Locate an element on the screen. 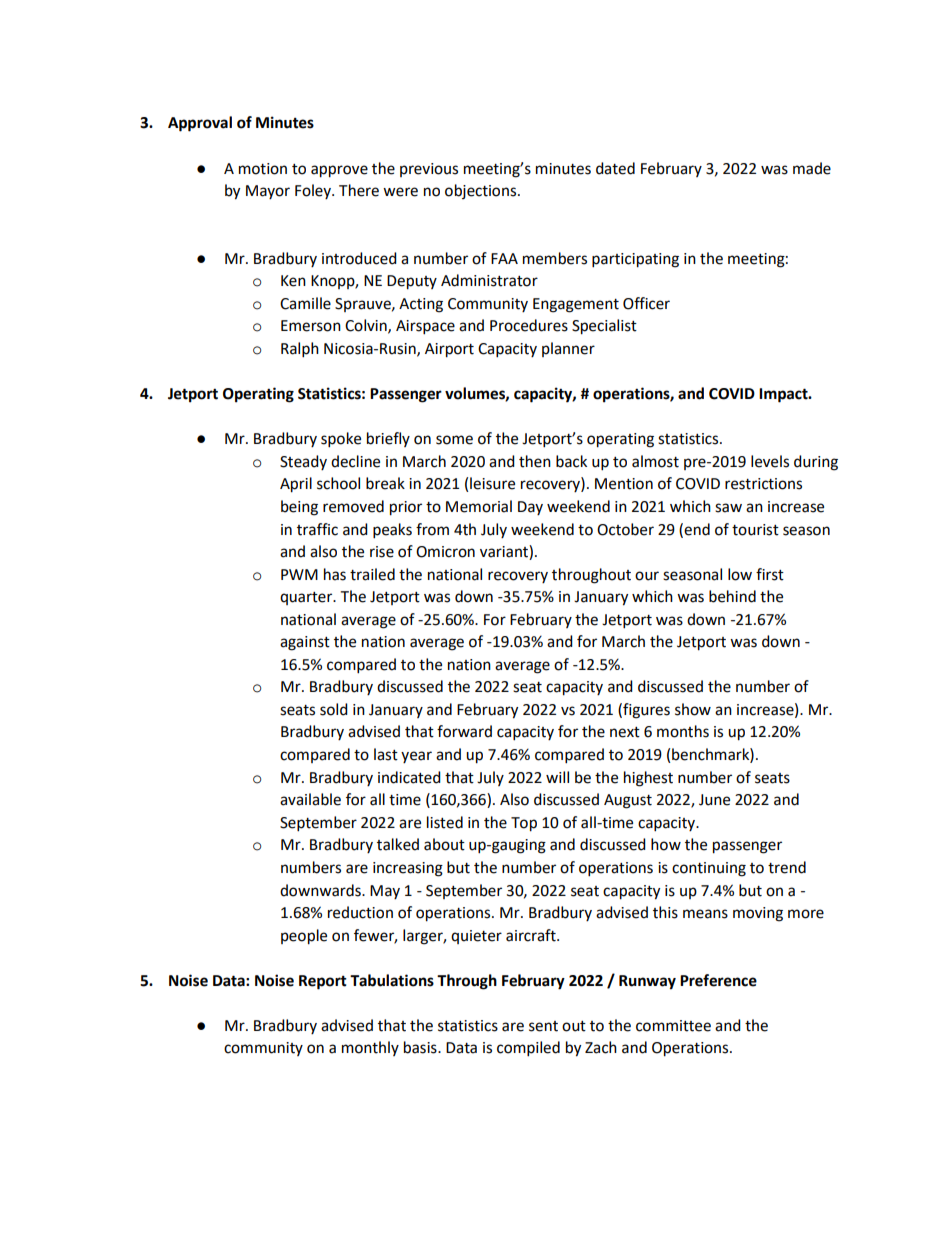  sent is located at coordinates (543, 1026).
